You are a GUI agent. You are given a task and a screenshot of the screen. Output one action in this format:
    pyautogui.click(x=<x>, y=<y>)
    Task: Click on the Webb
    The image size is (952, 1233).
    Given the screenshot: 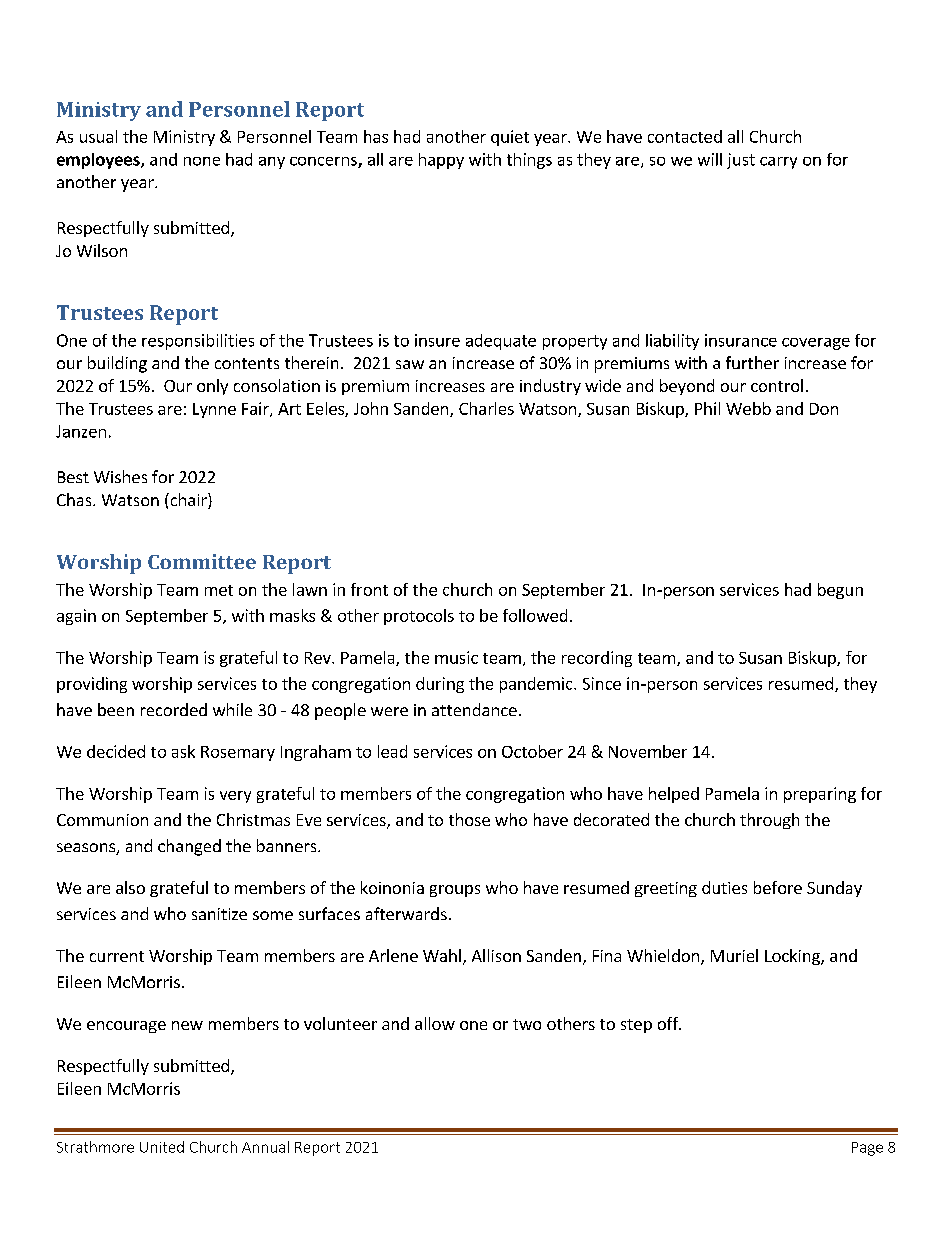 What is the action you would take?
    pyautogui.click(x=748, y=408)
